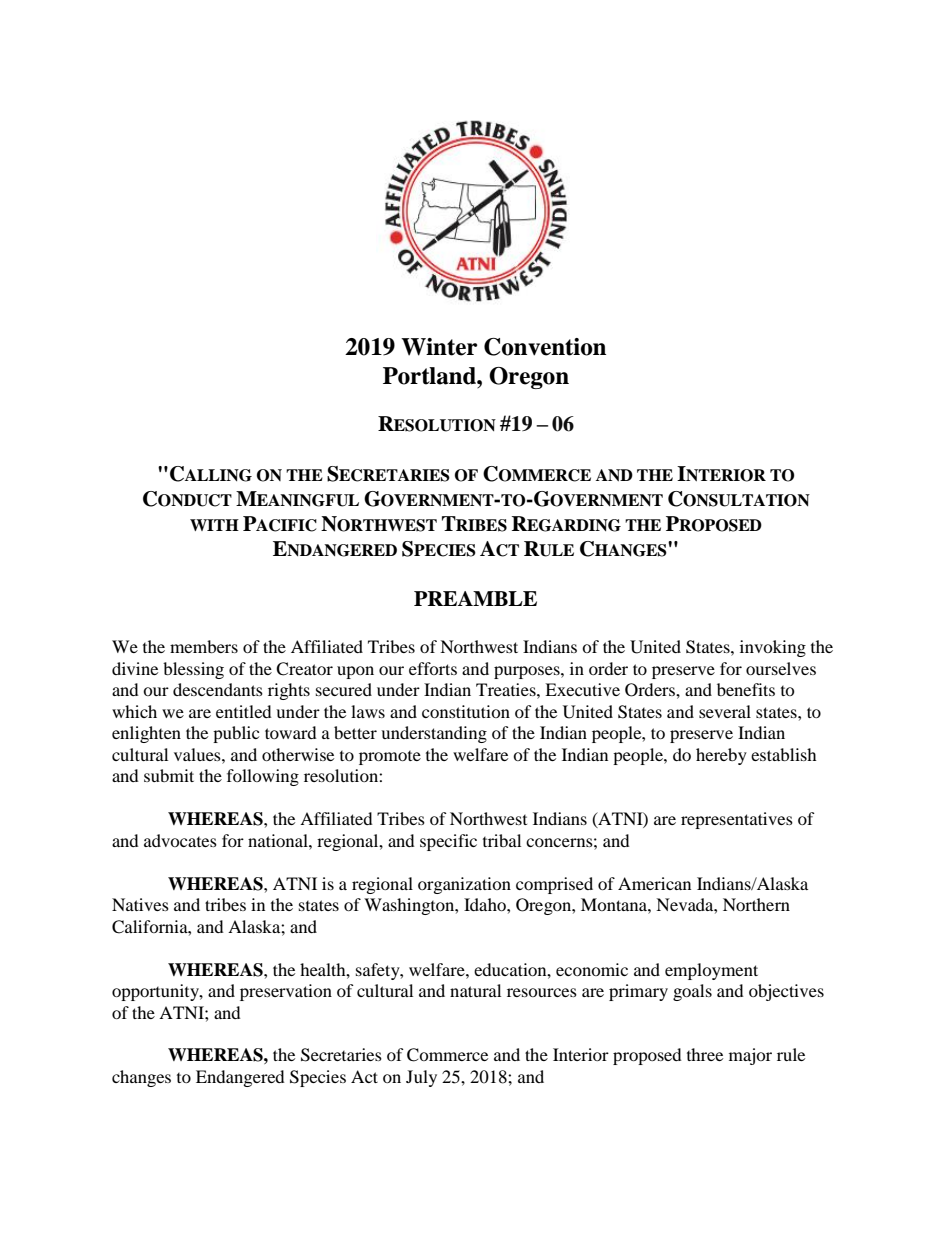  Describe the element at coordinates (214, 525) in the screenshot. I see `WITH` at that location.
